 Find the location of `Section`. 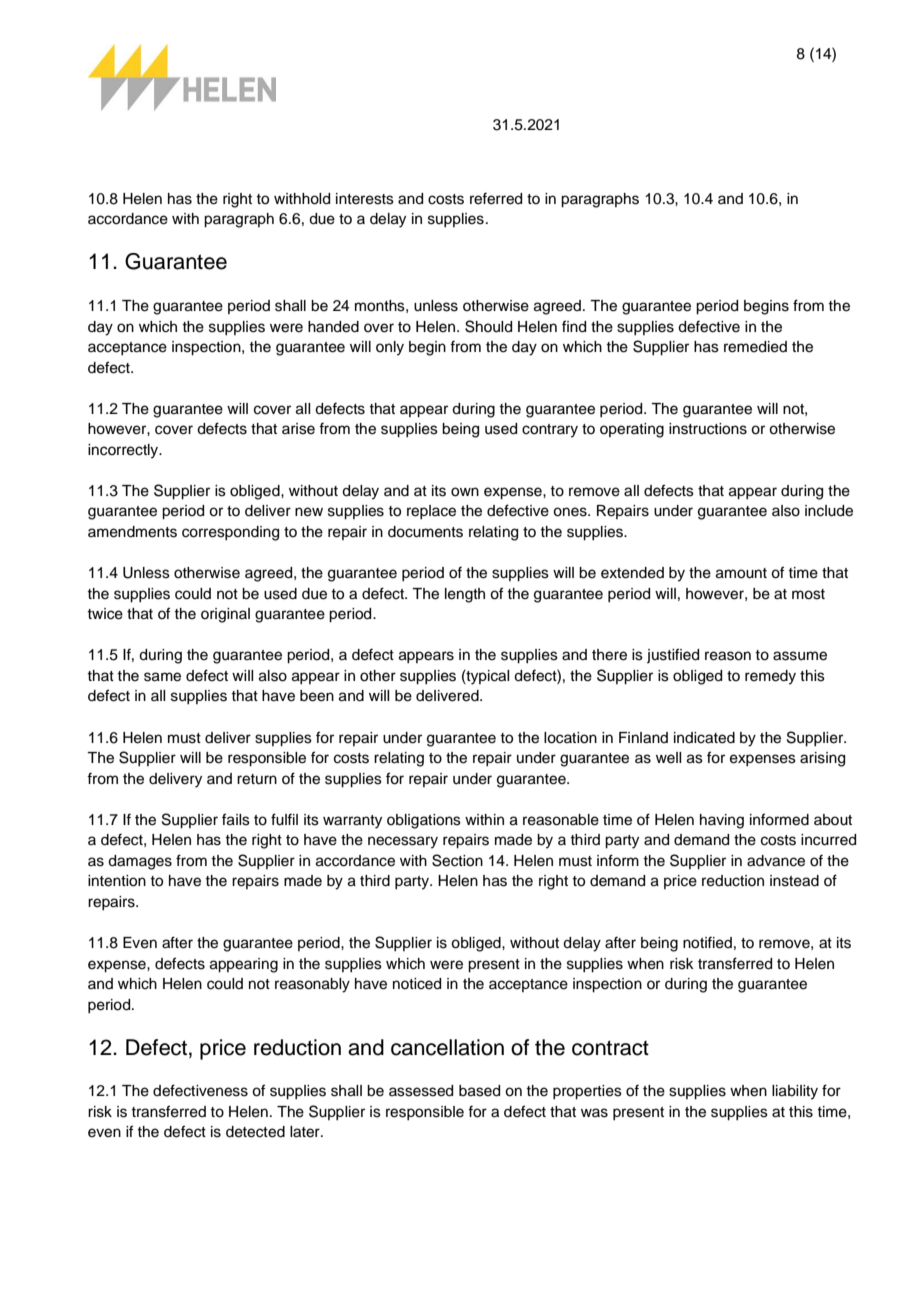

Section is located at coordinates (457, 860).
